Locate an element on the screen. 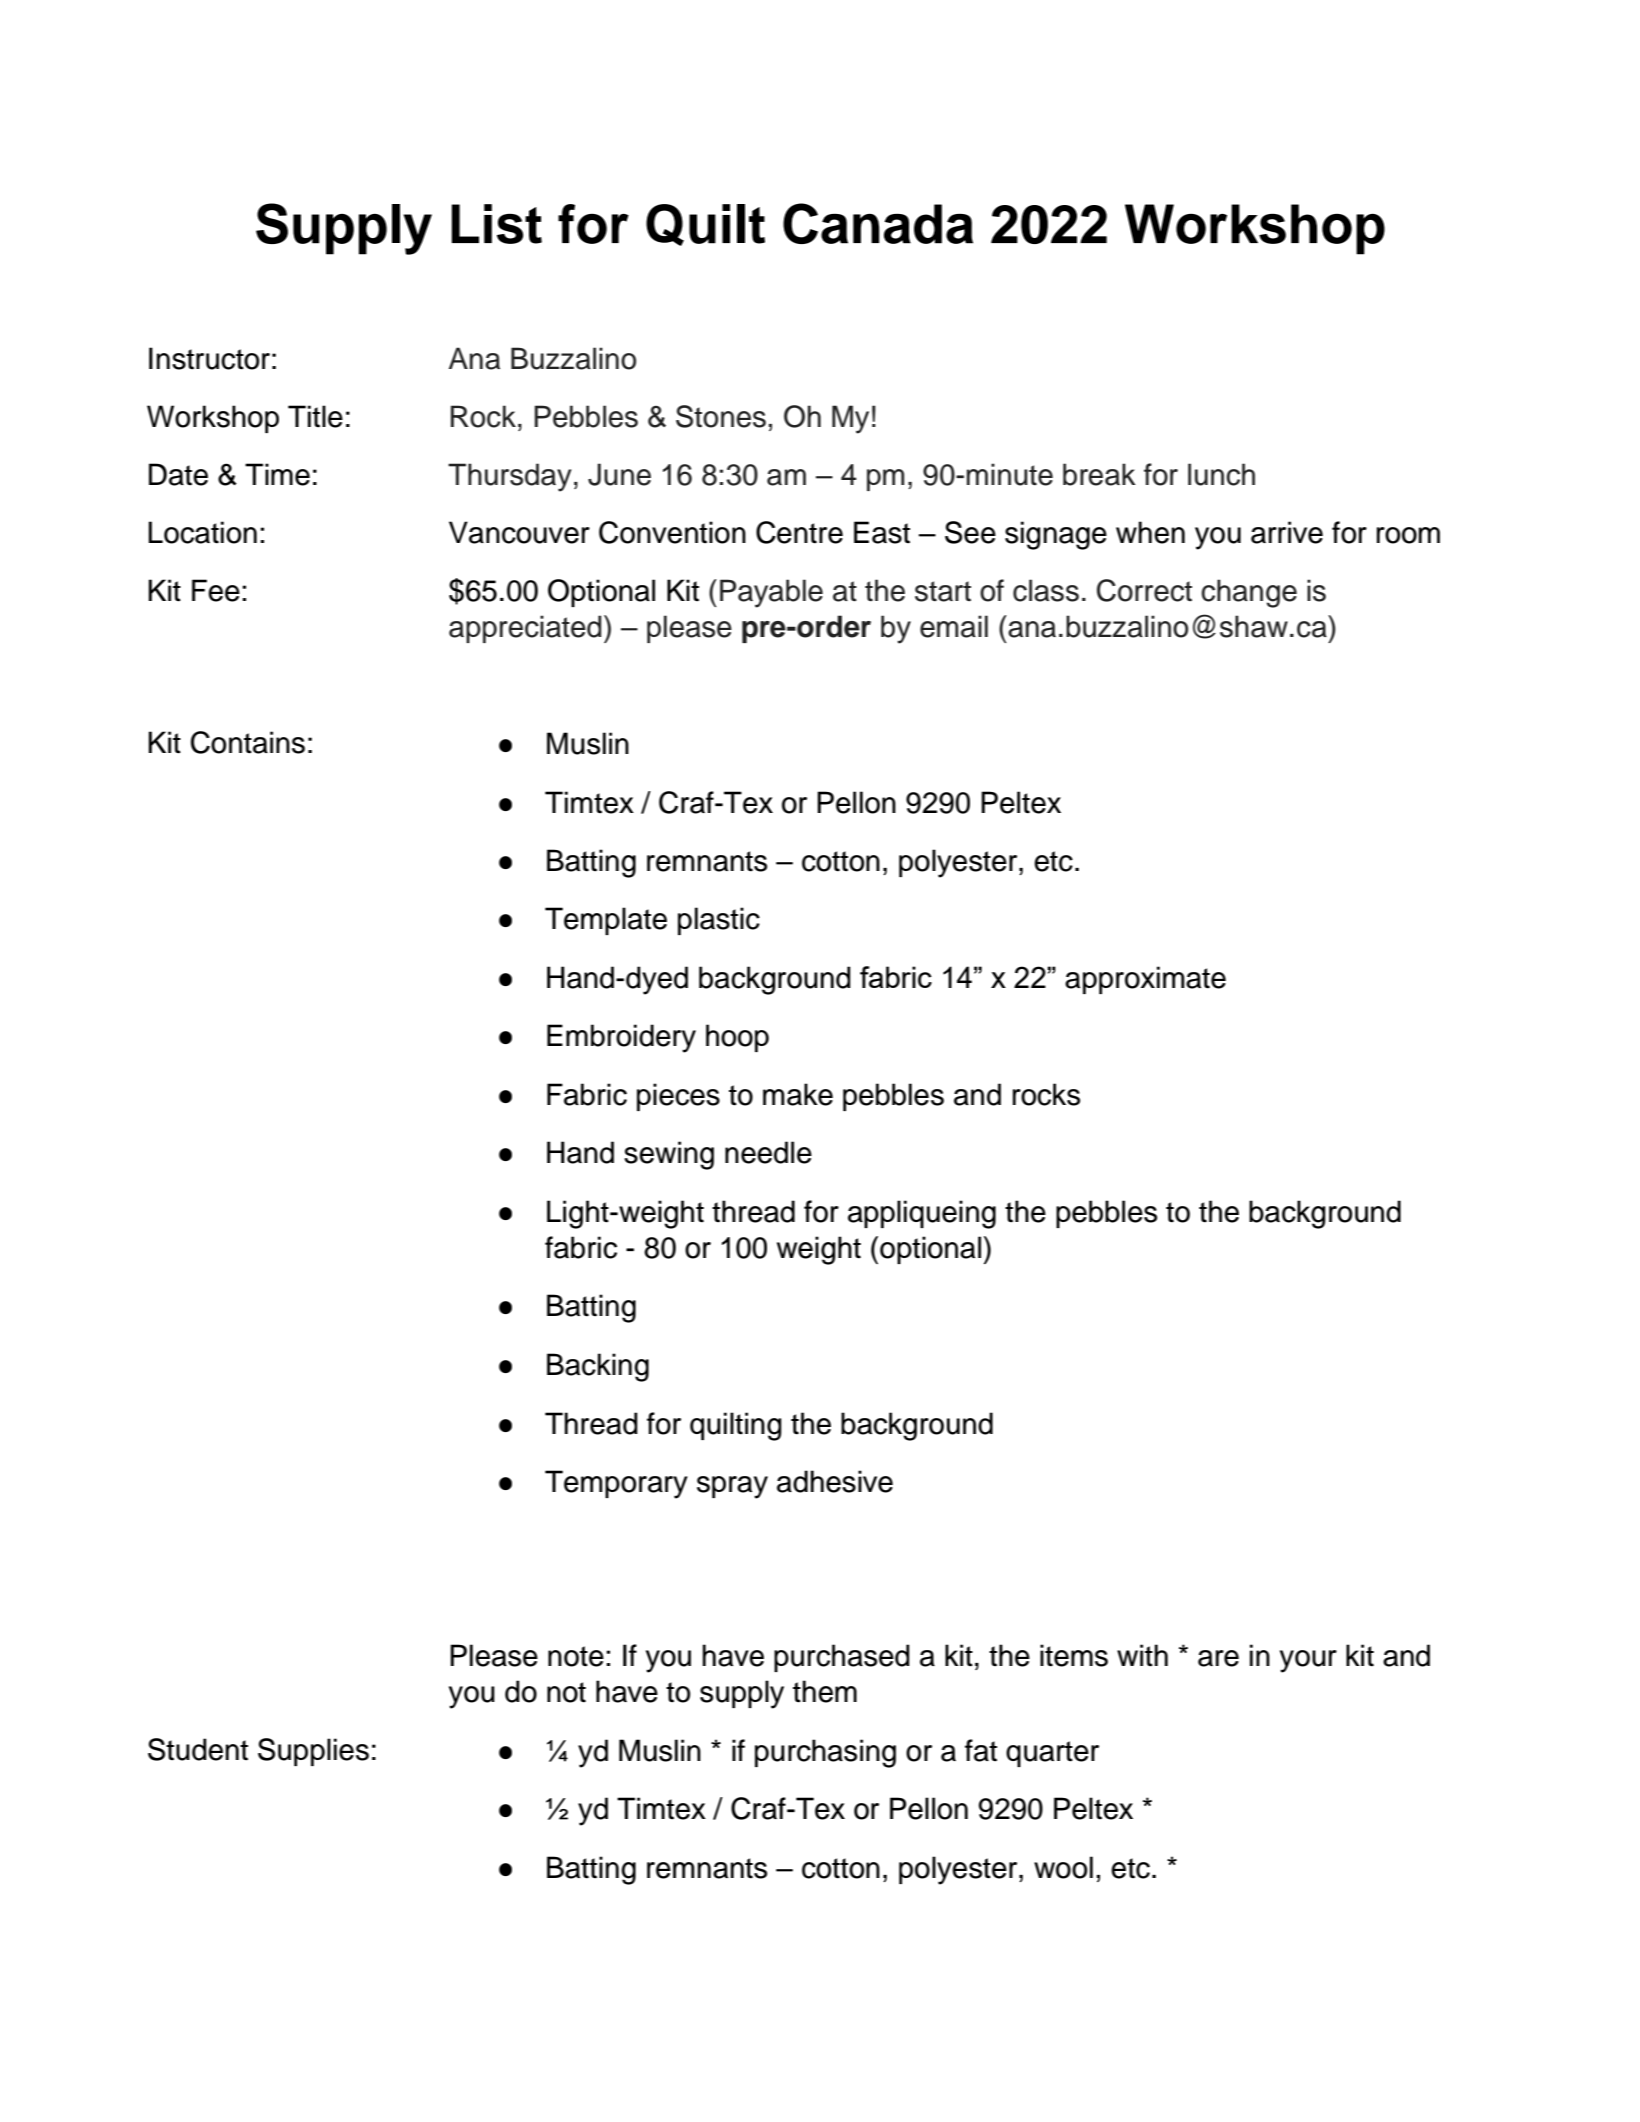 The height and width of the screenshot is (2122, 1640). lunch is located at coordinates (1221, 474).
